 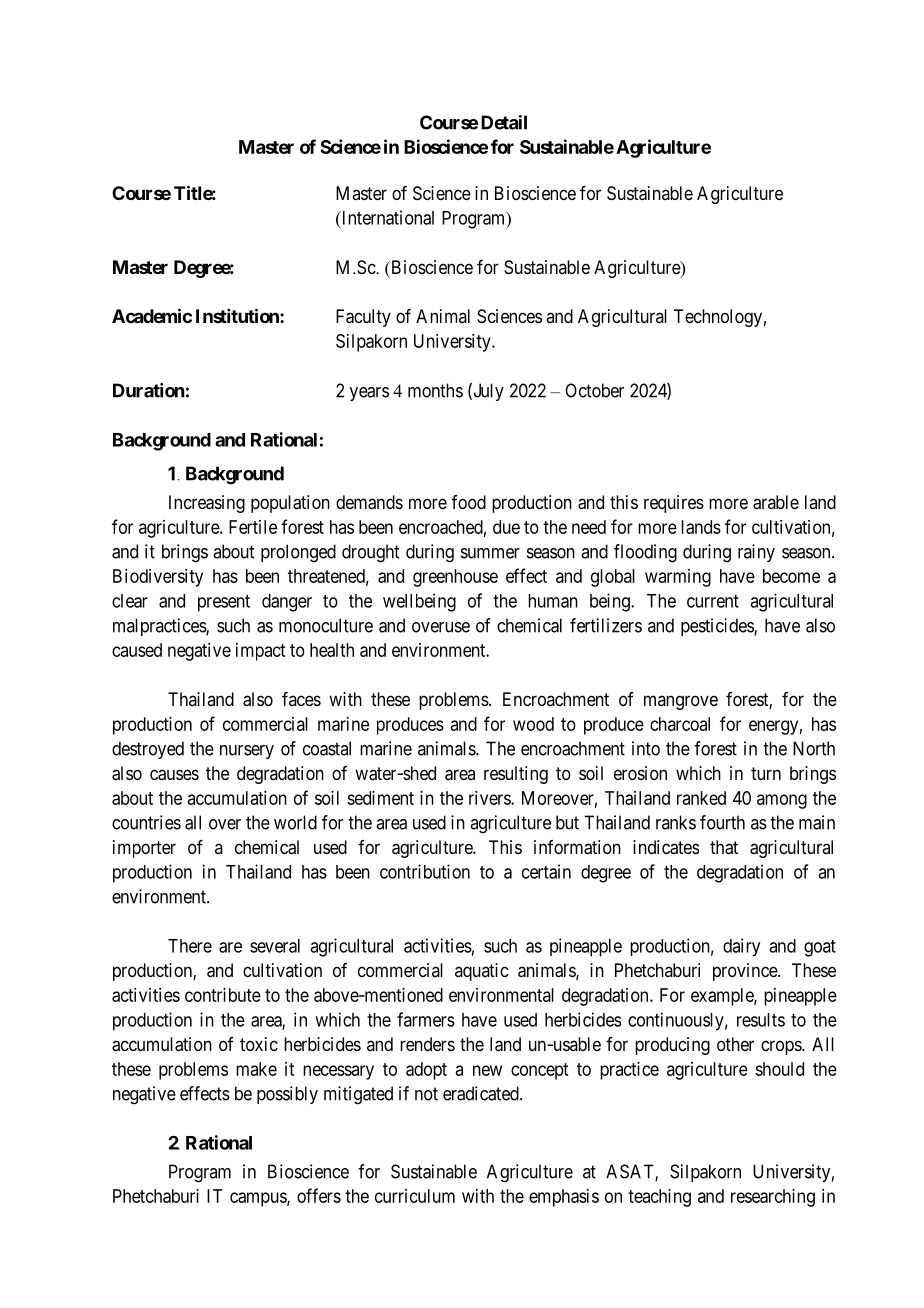 I want to click on Academic, so click(x=152, y=315).
